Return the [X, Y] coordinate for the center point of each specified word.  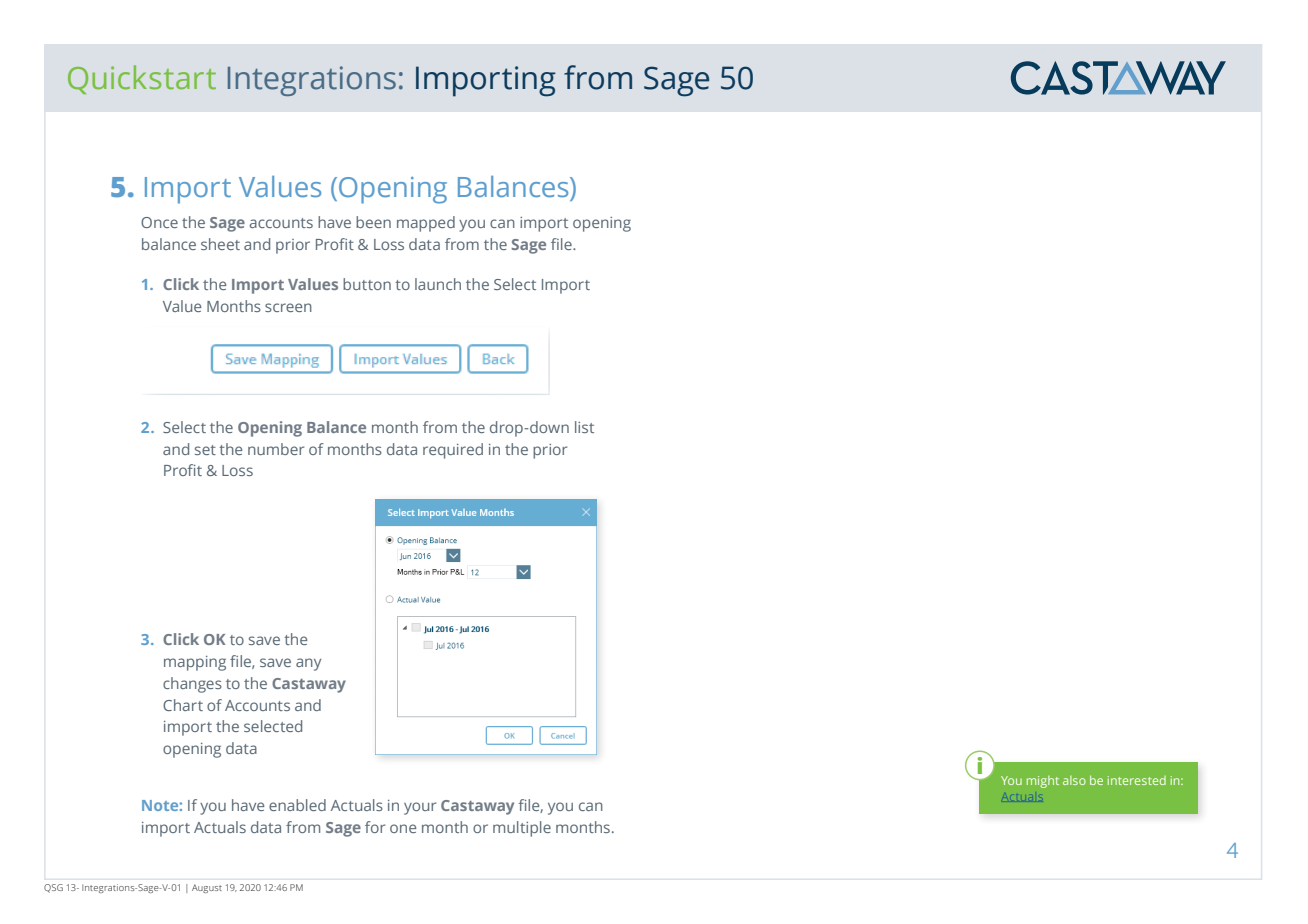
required [453, 451]
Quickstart [142, 79]
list [584, 427]
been [373, 222]
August [207, 888]
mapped [426, 224]
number [276, 449]
